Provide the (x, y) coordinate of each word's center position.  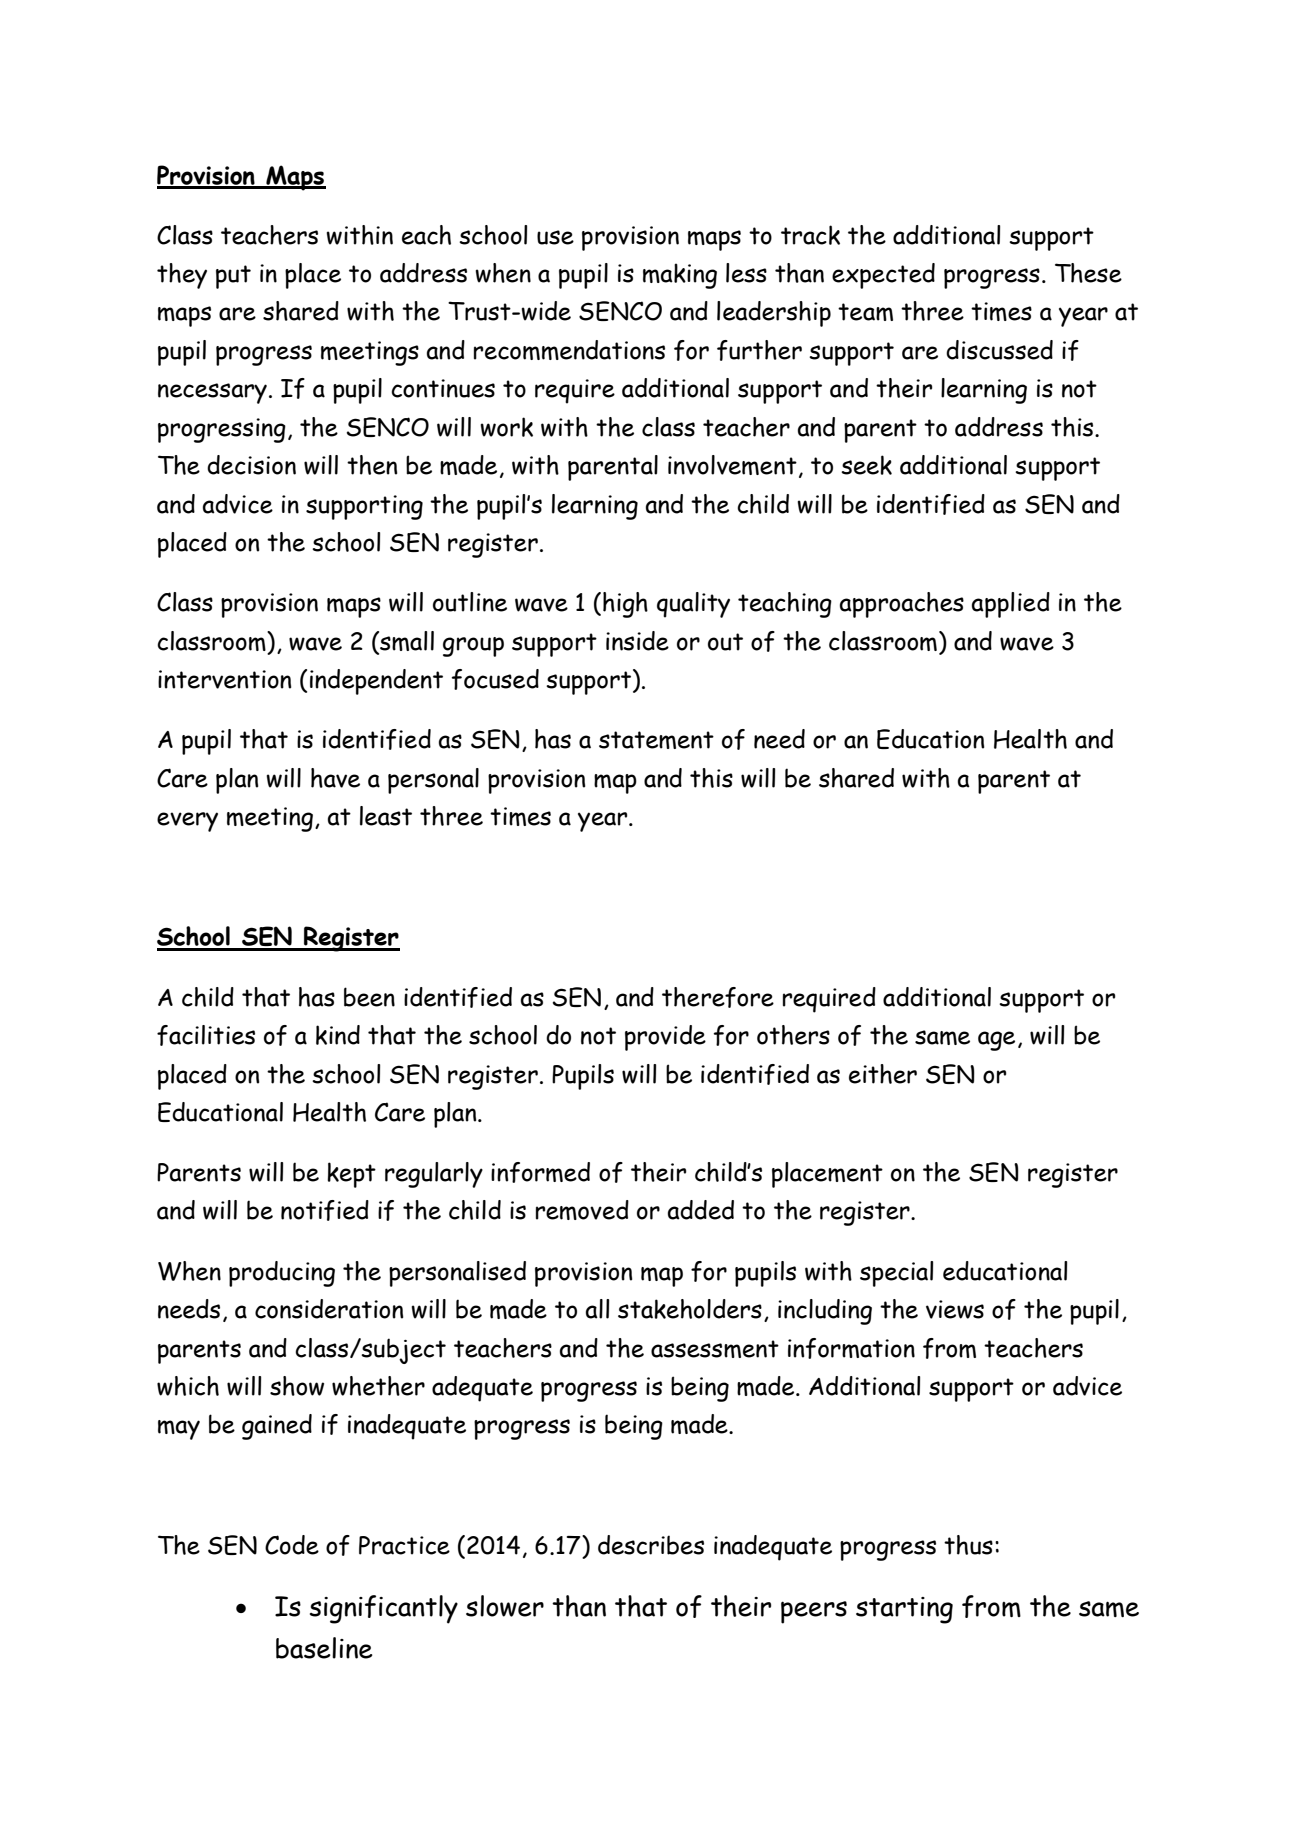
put (233, 277)
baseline (324, 1648)
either (883, 1074)
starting (904, 1610)
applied (1011, 605)
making (680, 276)
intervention (224, 679)
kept (351, 1175)
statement (656, 740)
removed (582, 1210)
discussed (999, 350)
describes (651, 1545)
